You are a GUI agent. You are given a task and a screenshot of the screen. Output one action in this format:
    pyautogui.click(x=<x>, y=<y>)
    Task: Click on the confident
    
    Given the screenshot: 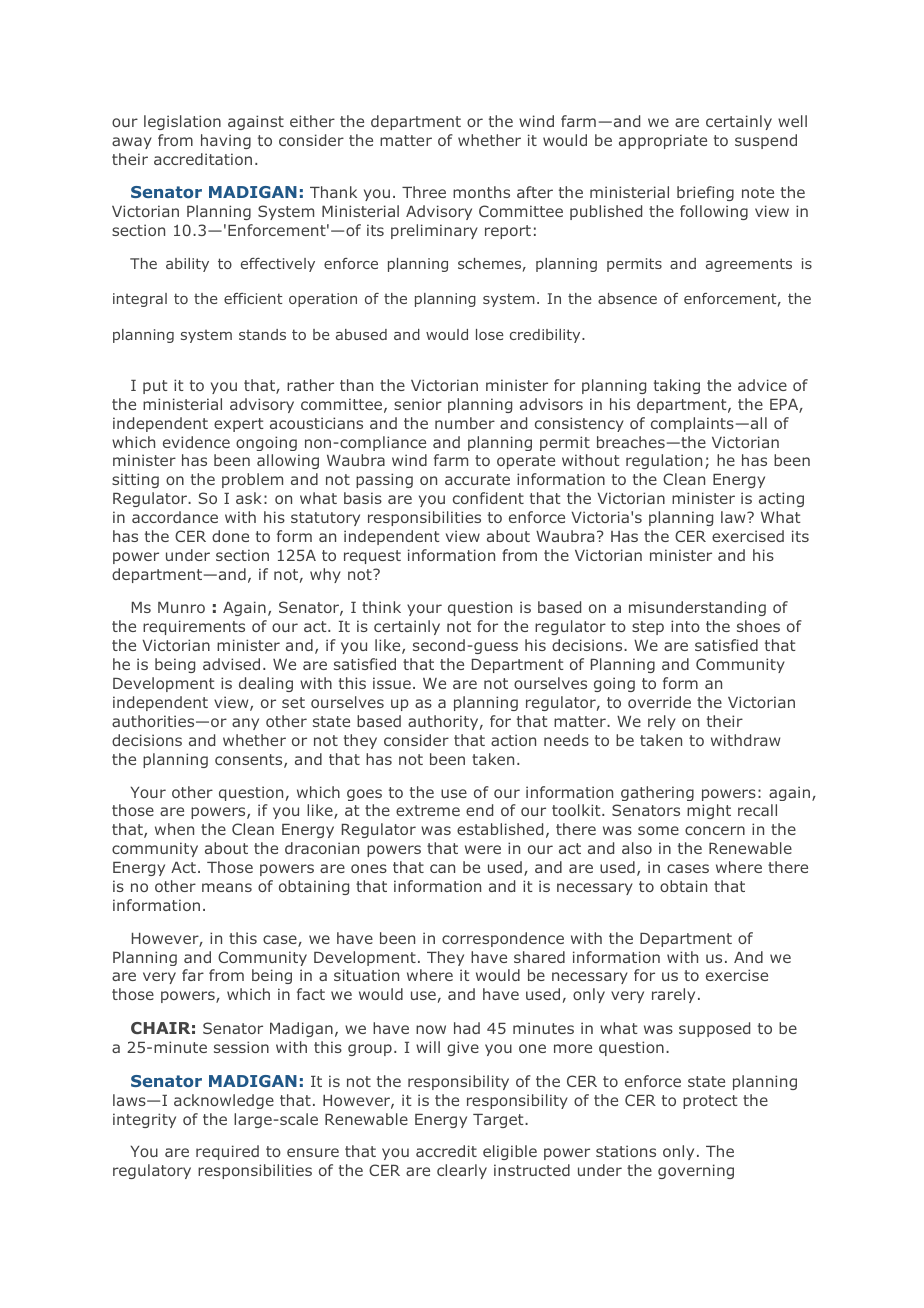 What is the action you would take?
    pyautogui.click(x=488, y=498)
